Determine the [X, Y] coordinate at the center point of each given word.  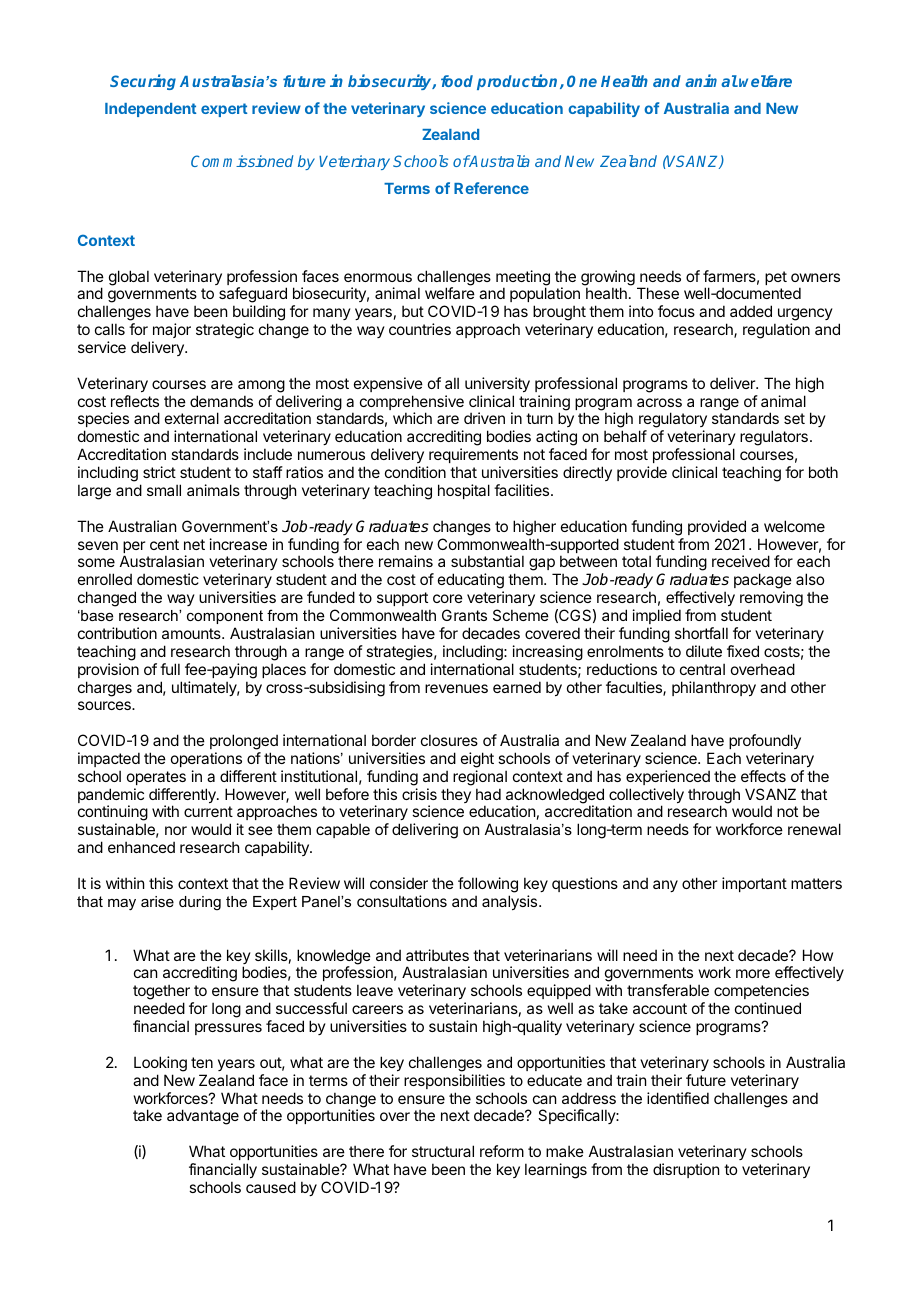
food [457, 81]
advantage [203, 1117]
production [519, 82]
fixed [743, 651]
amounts [192, 633]
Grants [464, 615]
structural [443, 1151]
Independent [150, 110]
